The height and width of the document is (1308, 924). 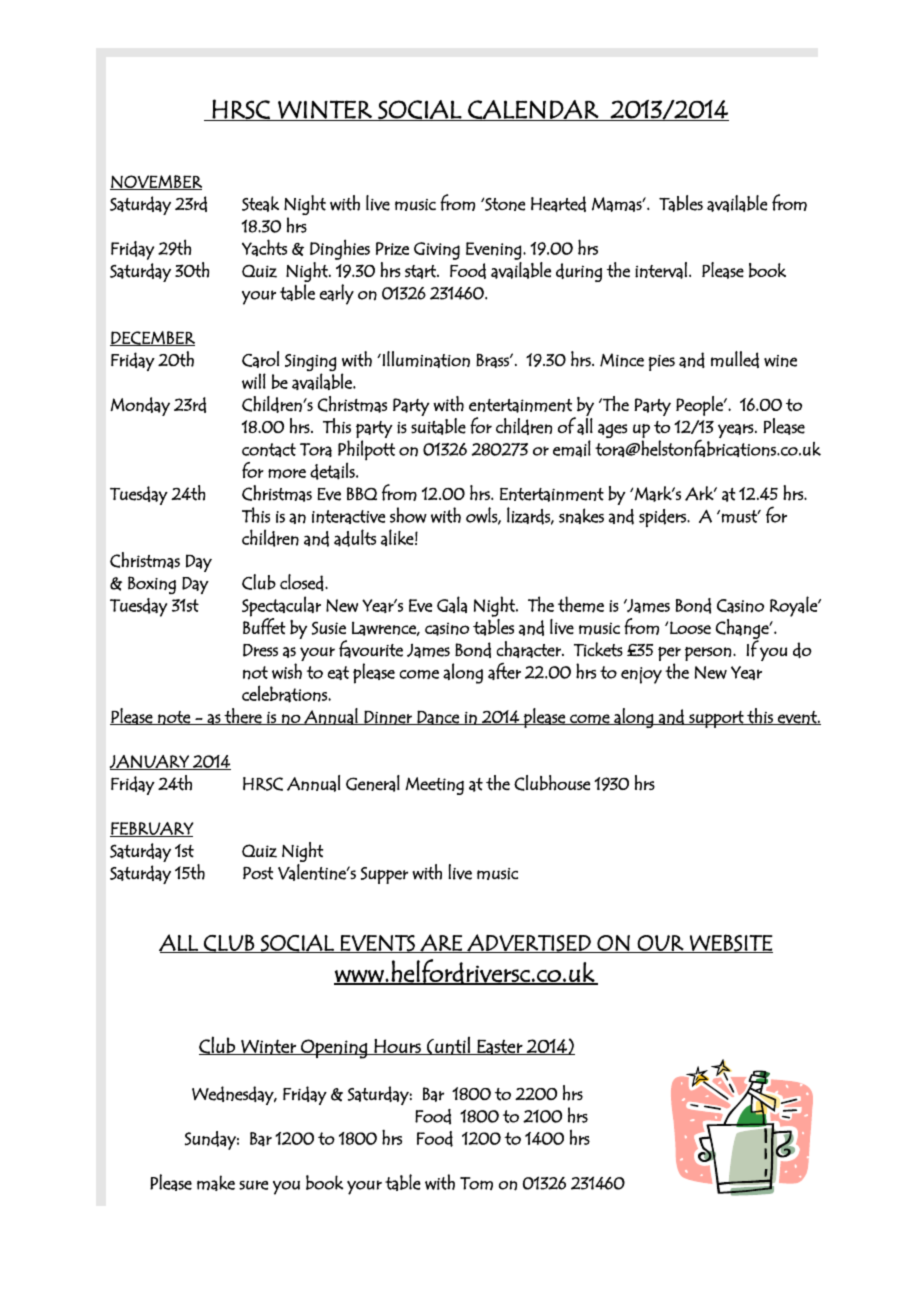 I want to click on Easter, so click(x=500, y=1047).
